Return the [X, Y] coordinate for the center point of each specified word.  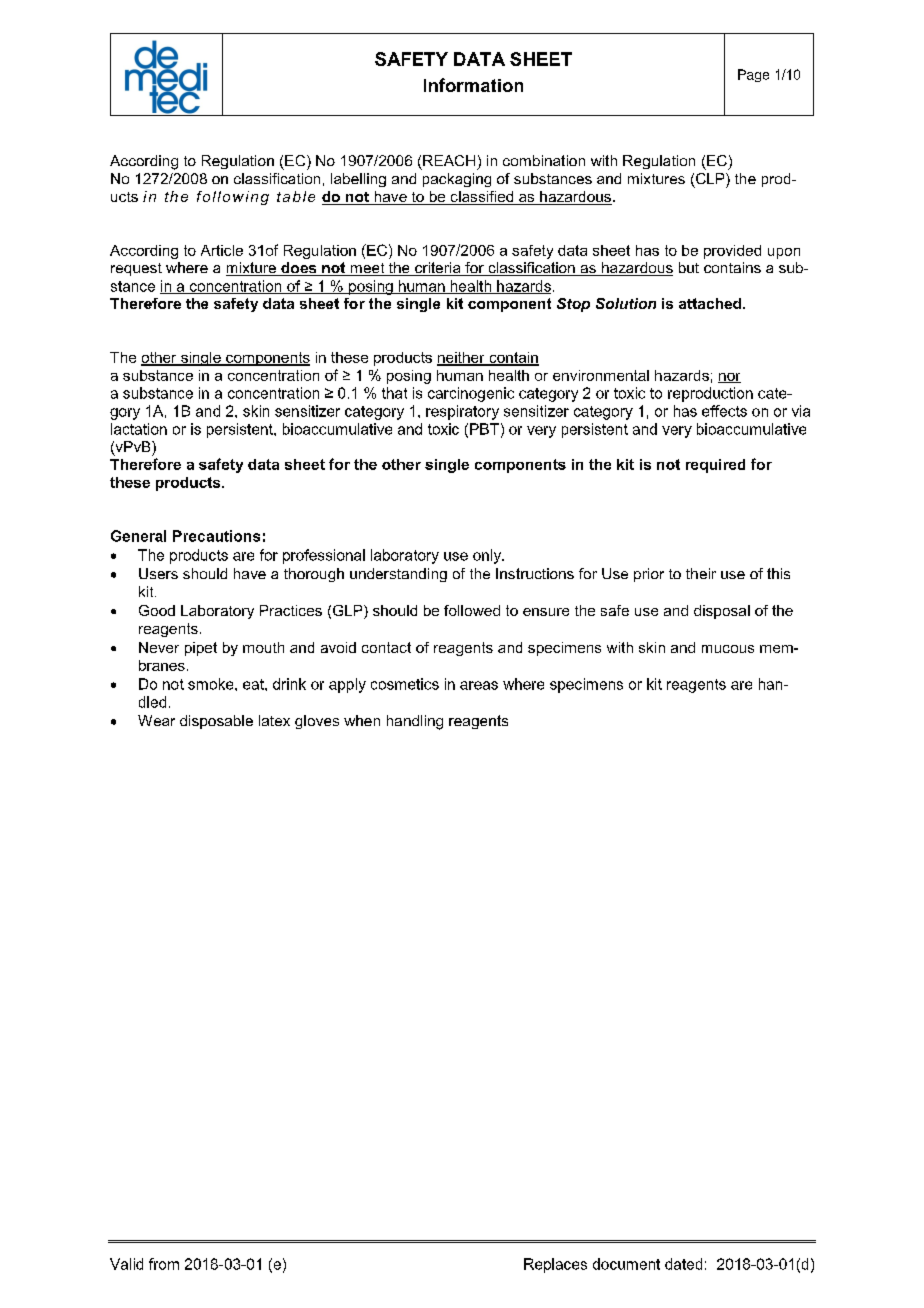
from [164, 1264]
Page [753, 75]
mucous [728, 649]
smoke [212, 684]
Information [473, 85]
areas [479, 685]
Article [222, 250]
